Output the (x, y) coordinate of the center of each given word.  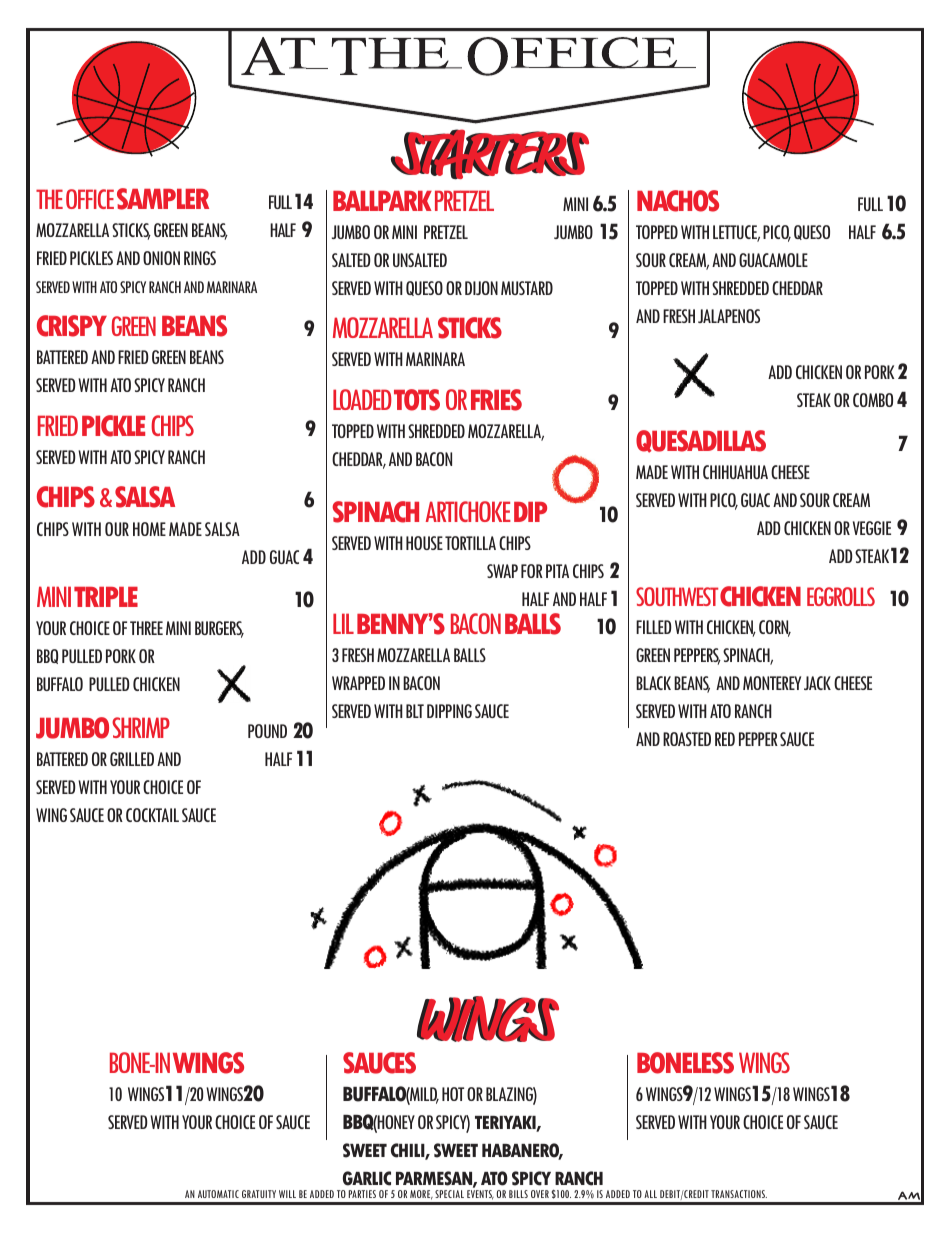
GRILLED (132, 759)
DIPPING (449, 711)
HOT (453, 1094)
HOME (149, 529)
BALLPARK (382, 201)
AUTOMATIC (218, 1194)
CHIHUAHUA (735, 472)
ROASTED (687, 739)
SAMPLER (163, 199)
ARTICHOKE (468, 511)
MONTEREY (772, 683)
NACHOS (678, 201)
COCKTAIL (152, 815)
